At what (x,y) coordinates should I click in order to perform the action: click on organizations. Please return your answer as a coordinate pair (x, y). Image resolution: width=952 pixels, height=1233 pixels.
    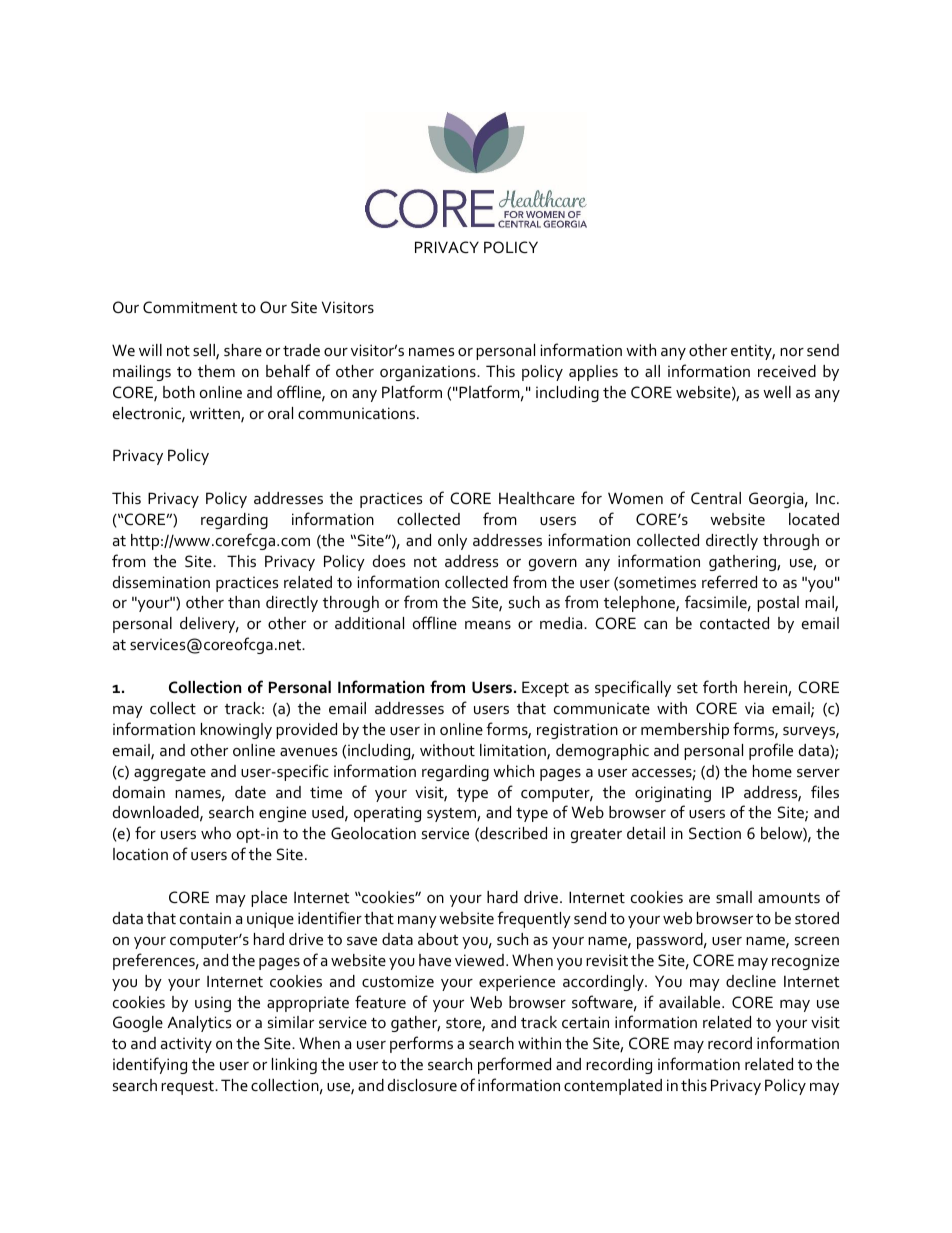
    Looking at the image, I should click on (429, 373).
